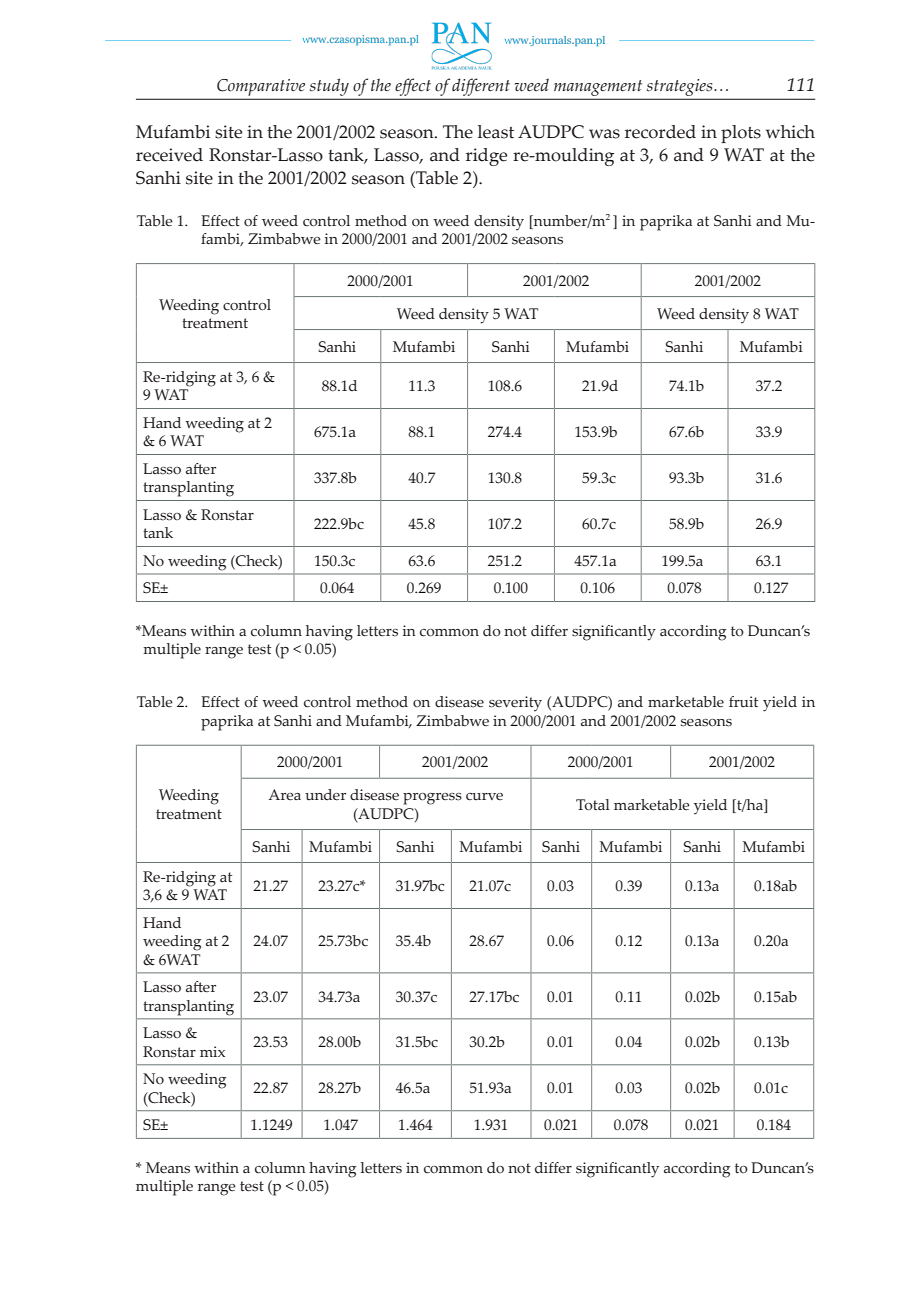  Describe the element at coordinates (496, 132) in the screenshot. I see `least` at that location.
